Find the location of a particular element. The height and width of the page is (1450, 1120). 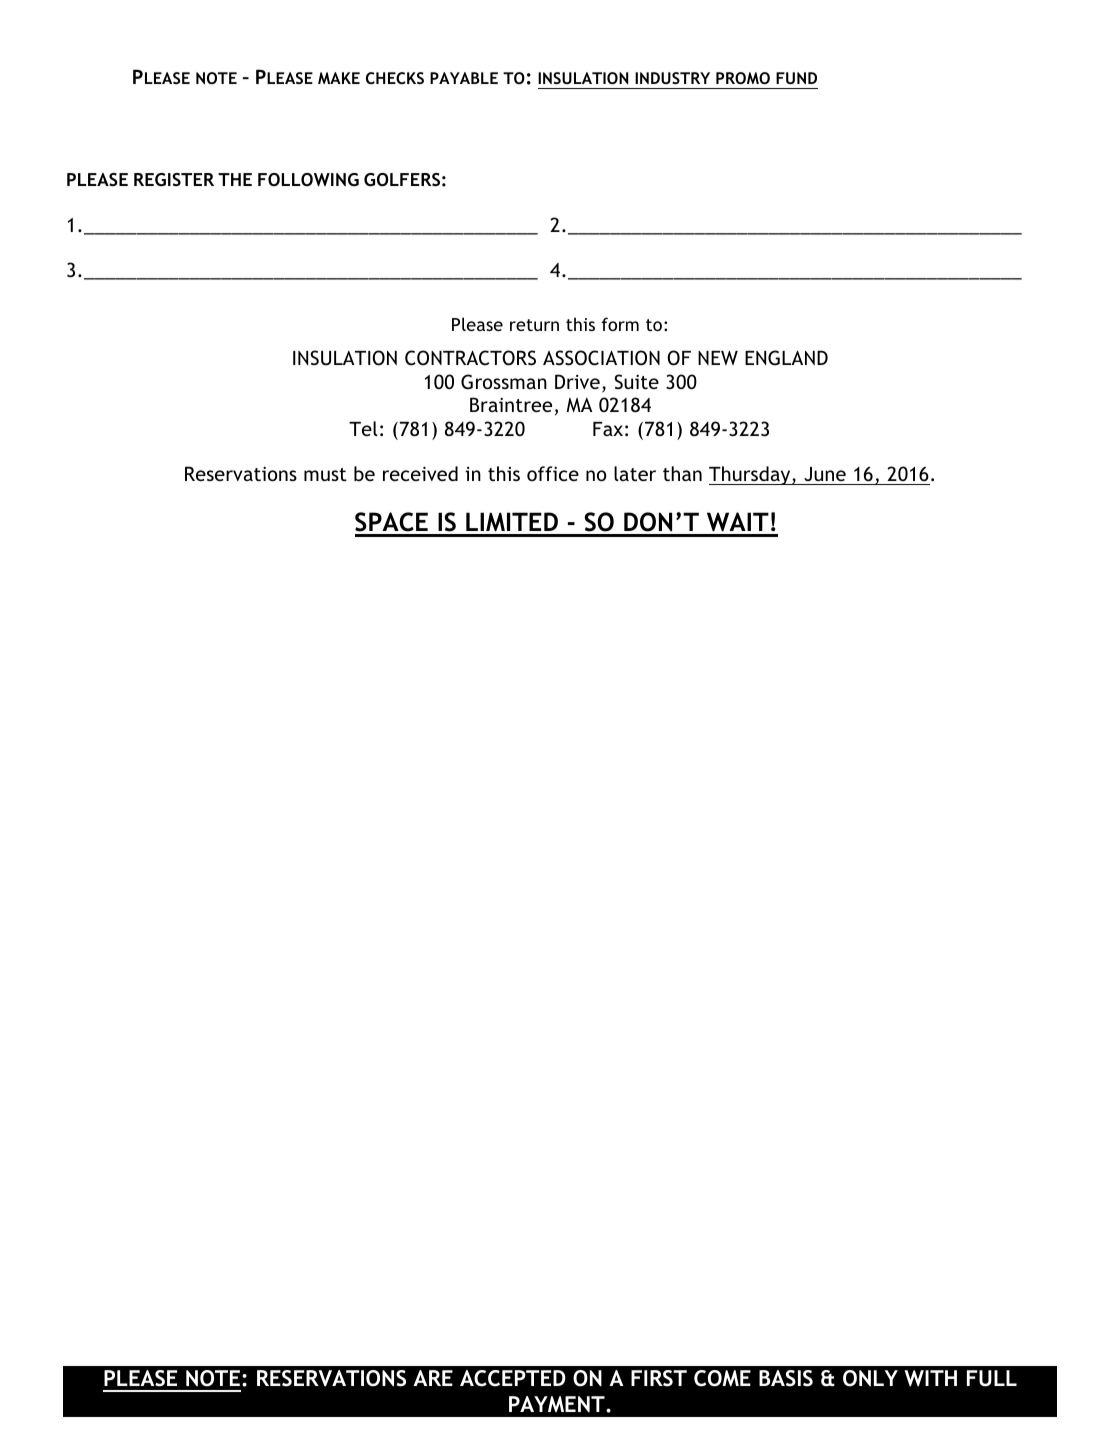

must is located at coordinates (325, 474).
